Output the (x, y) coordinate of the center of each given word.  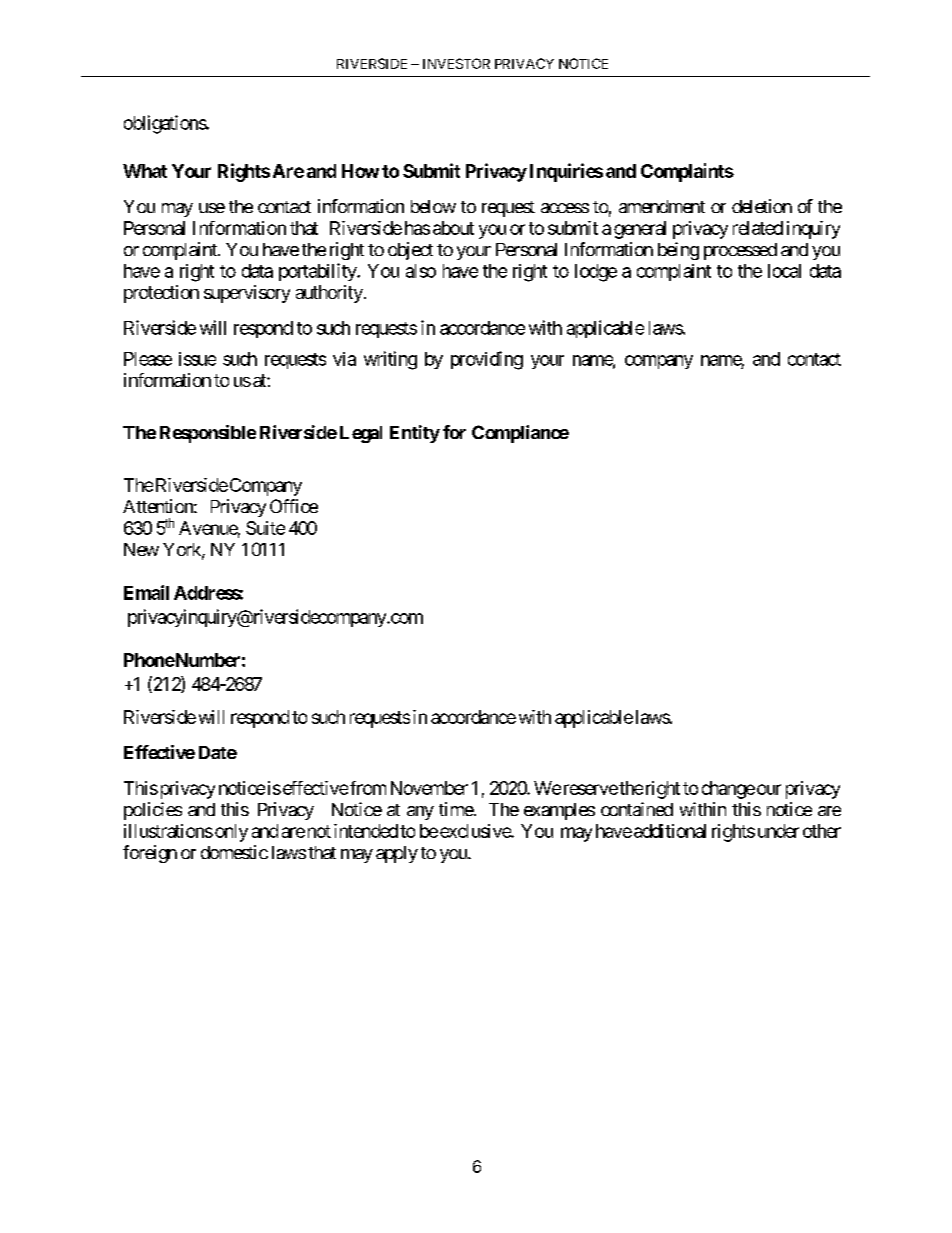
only (231, 833)
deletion (762, 206)
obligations (165, 124)
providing (487, 360)
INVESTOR (456, 63)
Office (294, 506)
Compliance (520, 434)
